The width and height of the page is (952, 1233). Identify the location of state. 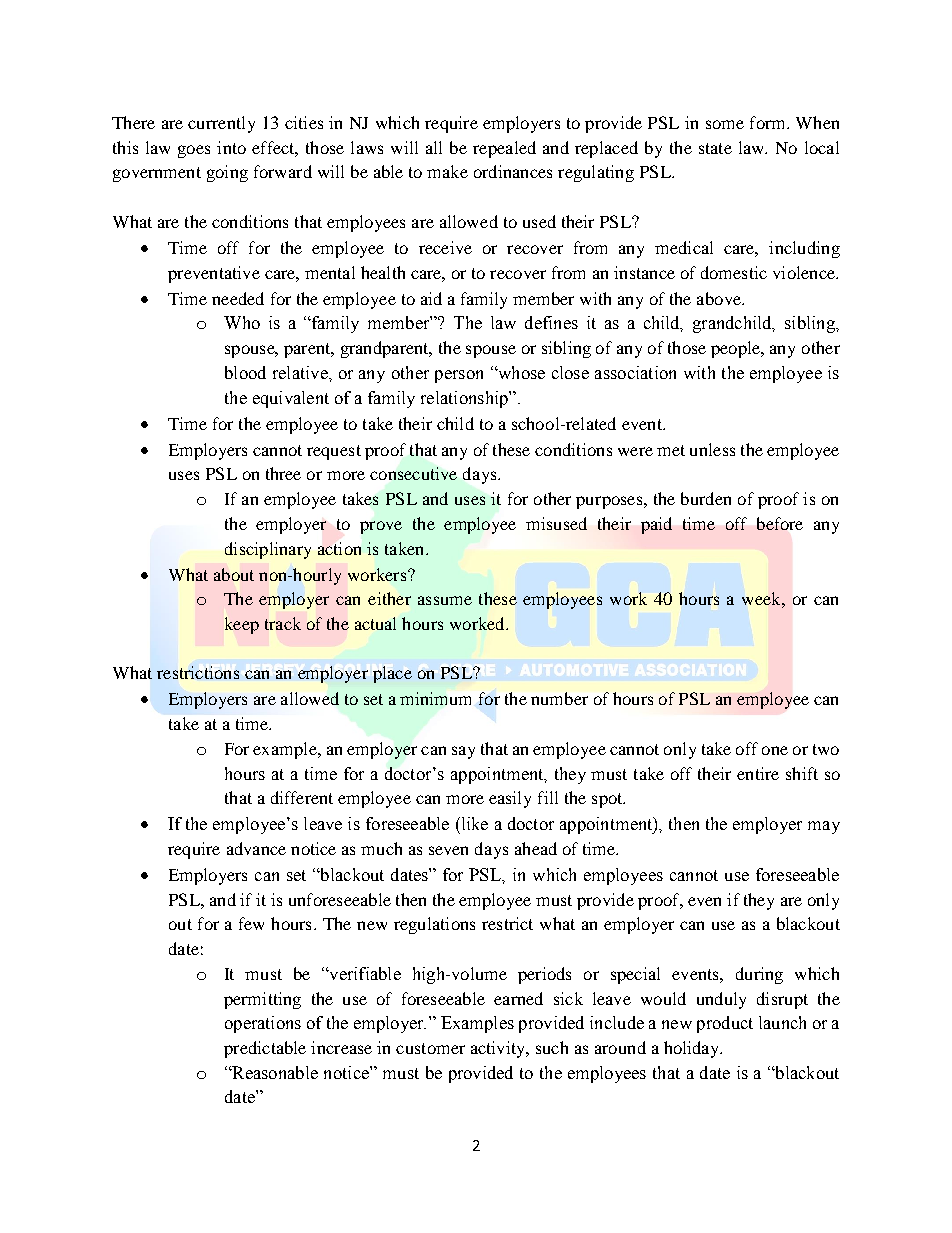
(715, 148).
